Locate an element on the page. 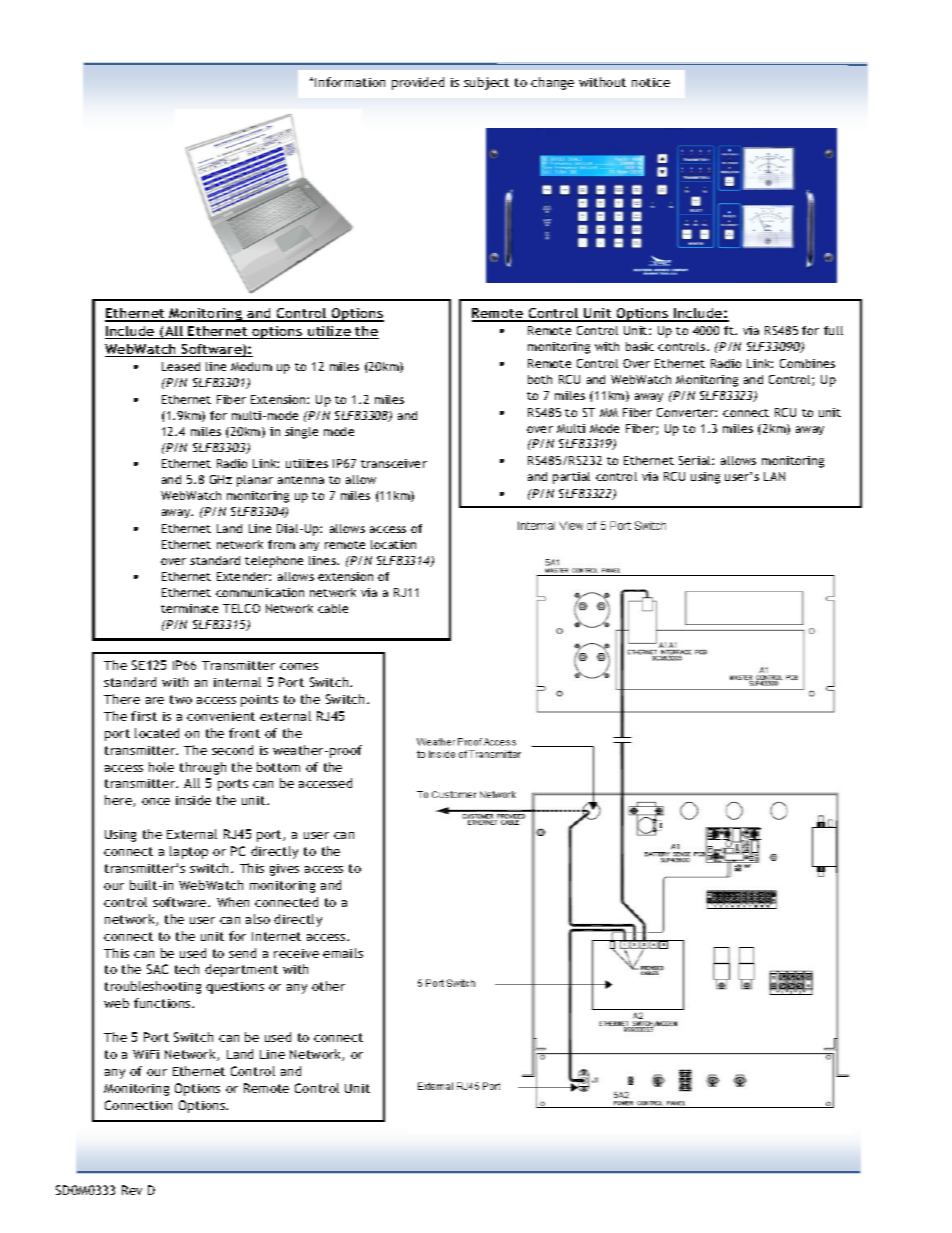 This page has width=952, height=1233. planar is located at coordinates (255, 481).
